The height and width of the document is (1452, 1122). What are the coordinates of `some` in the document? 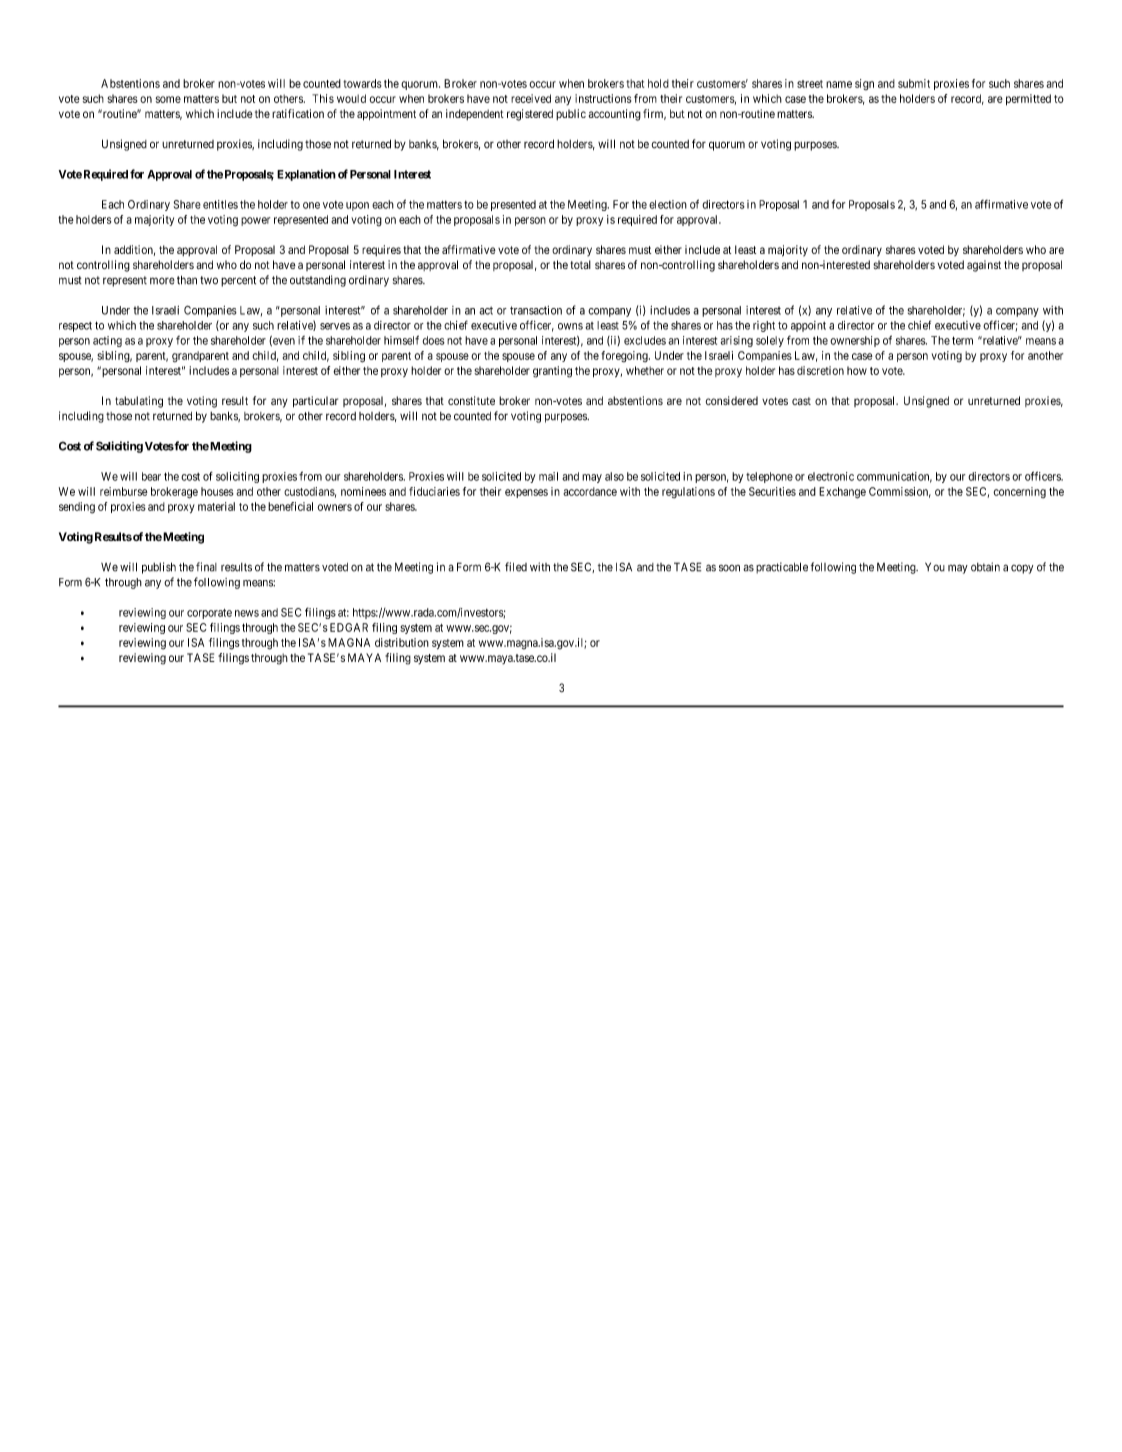 It's located at (168, 99).
